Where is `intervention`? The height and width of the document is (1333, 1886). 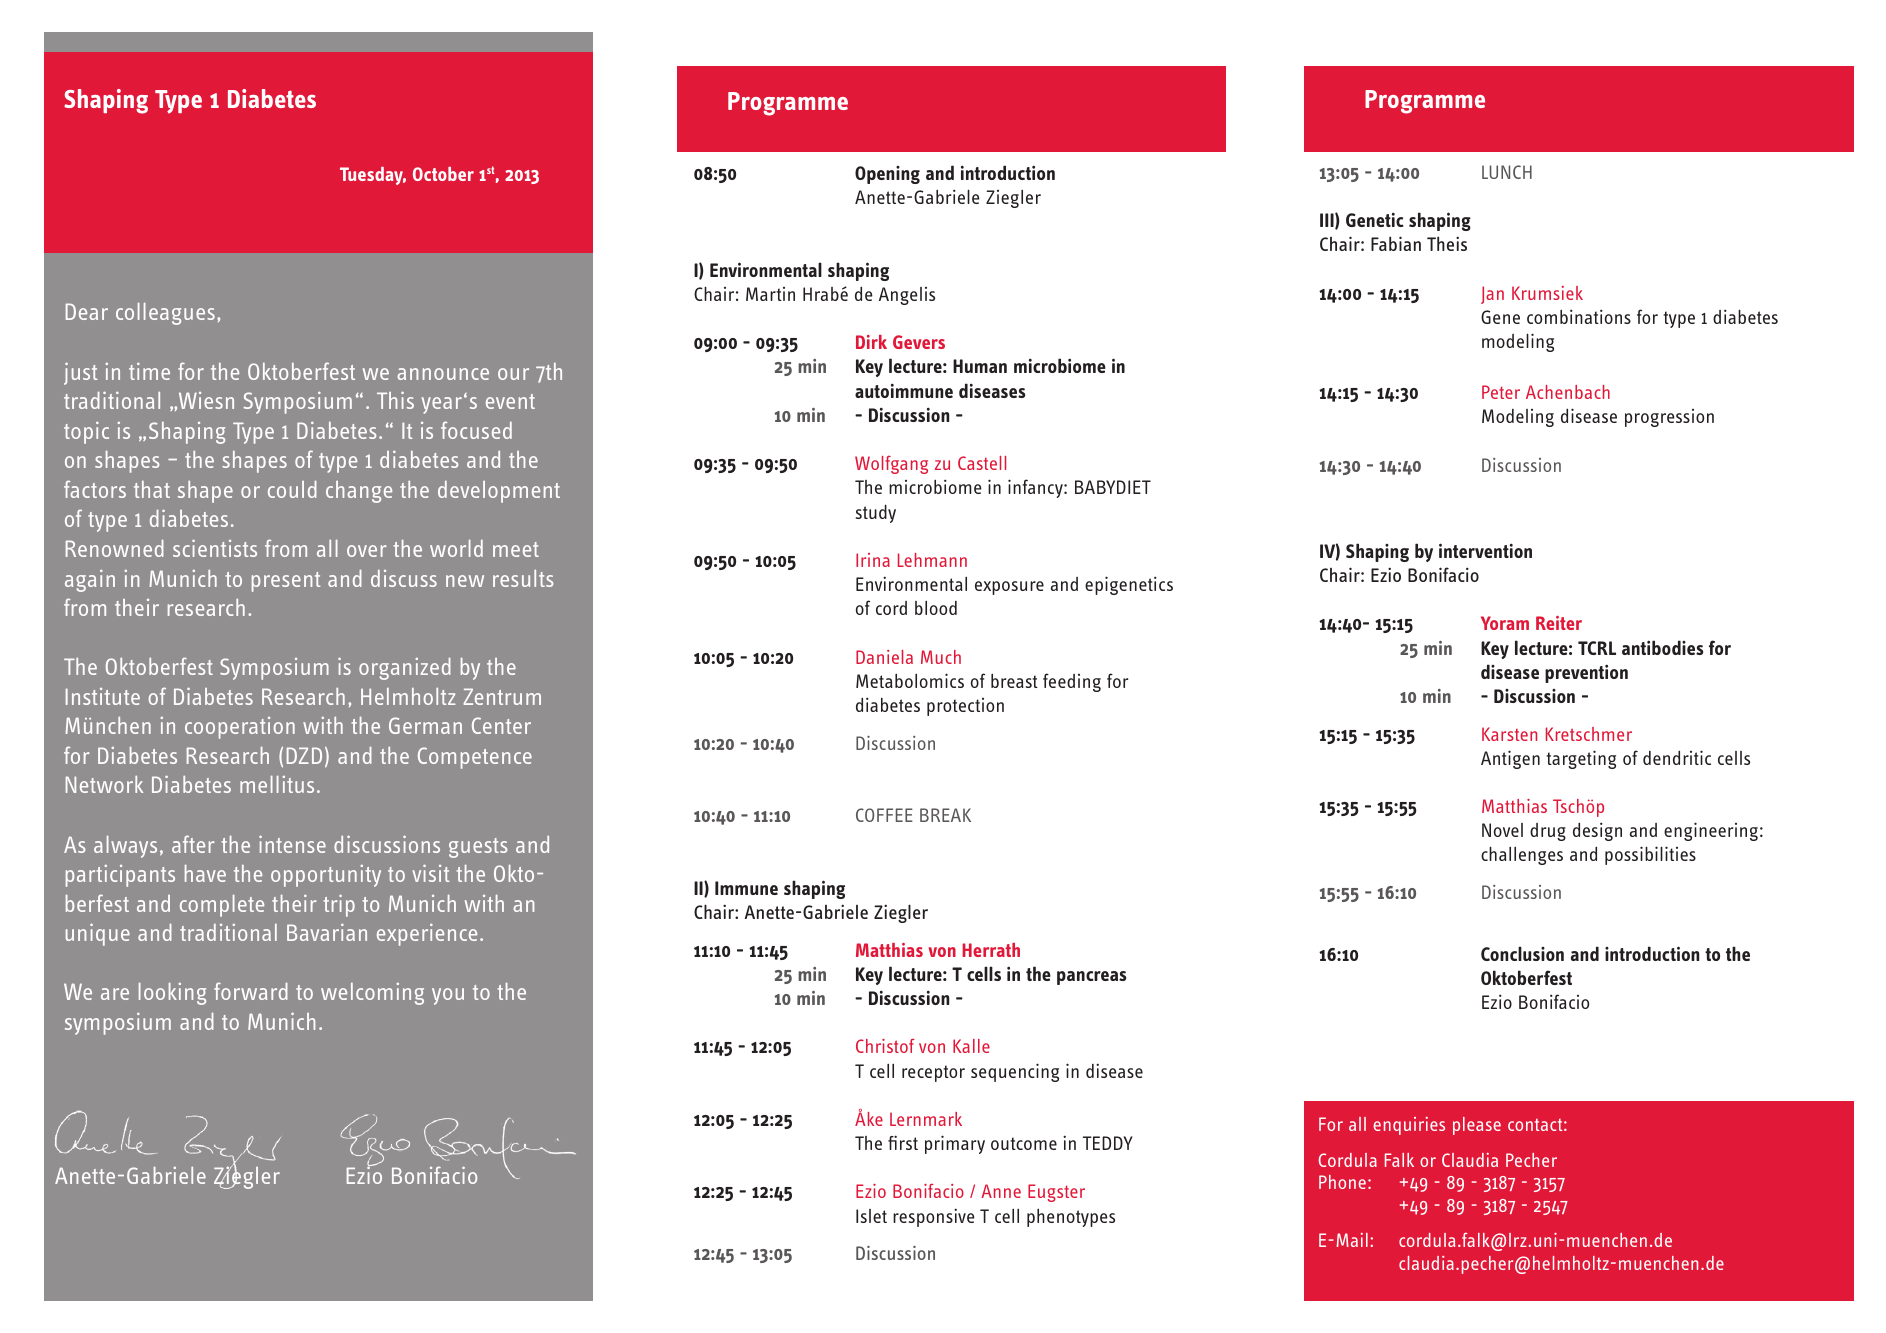 intervention is located at coordinates (1485, 550).
